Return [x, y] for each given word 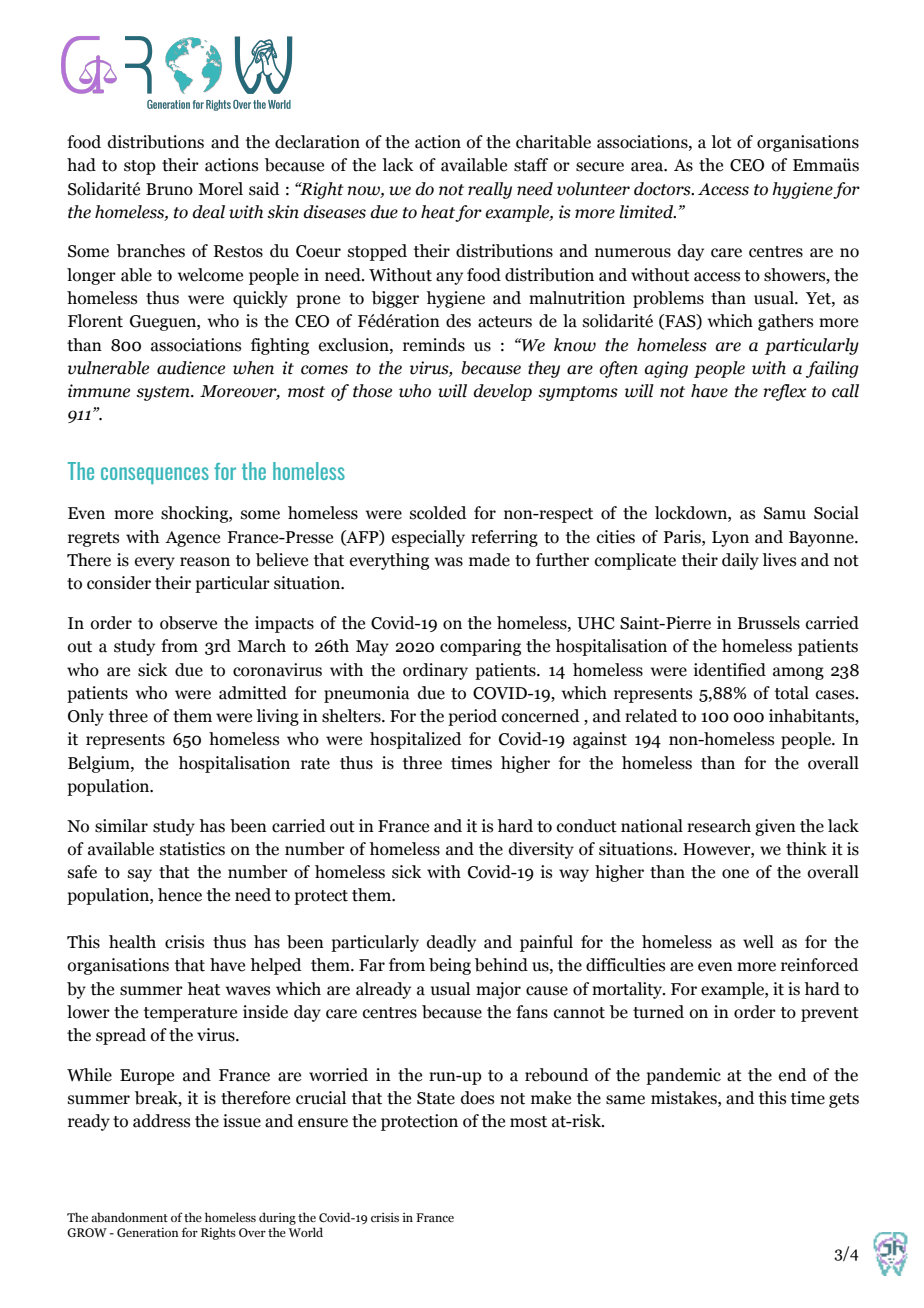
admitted [253, 693]
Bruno [169, 189]
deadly [451, 943]
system [164, 393]
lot [721, 142]
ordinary [435, 671]
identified [730, 670]
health [132, 942]
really [490, 190]
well [758, 942]
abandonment [129, 1217]
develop [503, 392]
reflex [785, 392]
